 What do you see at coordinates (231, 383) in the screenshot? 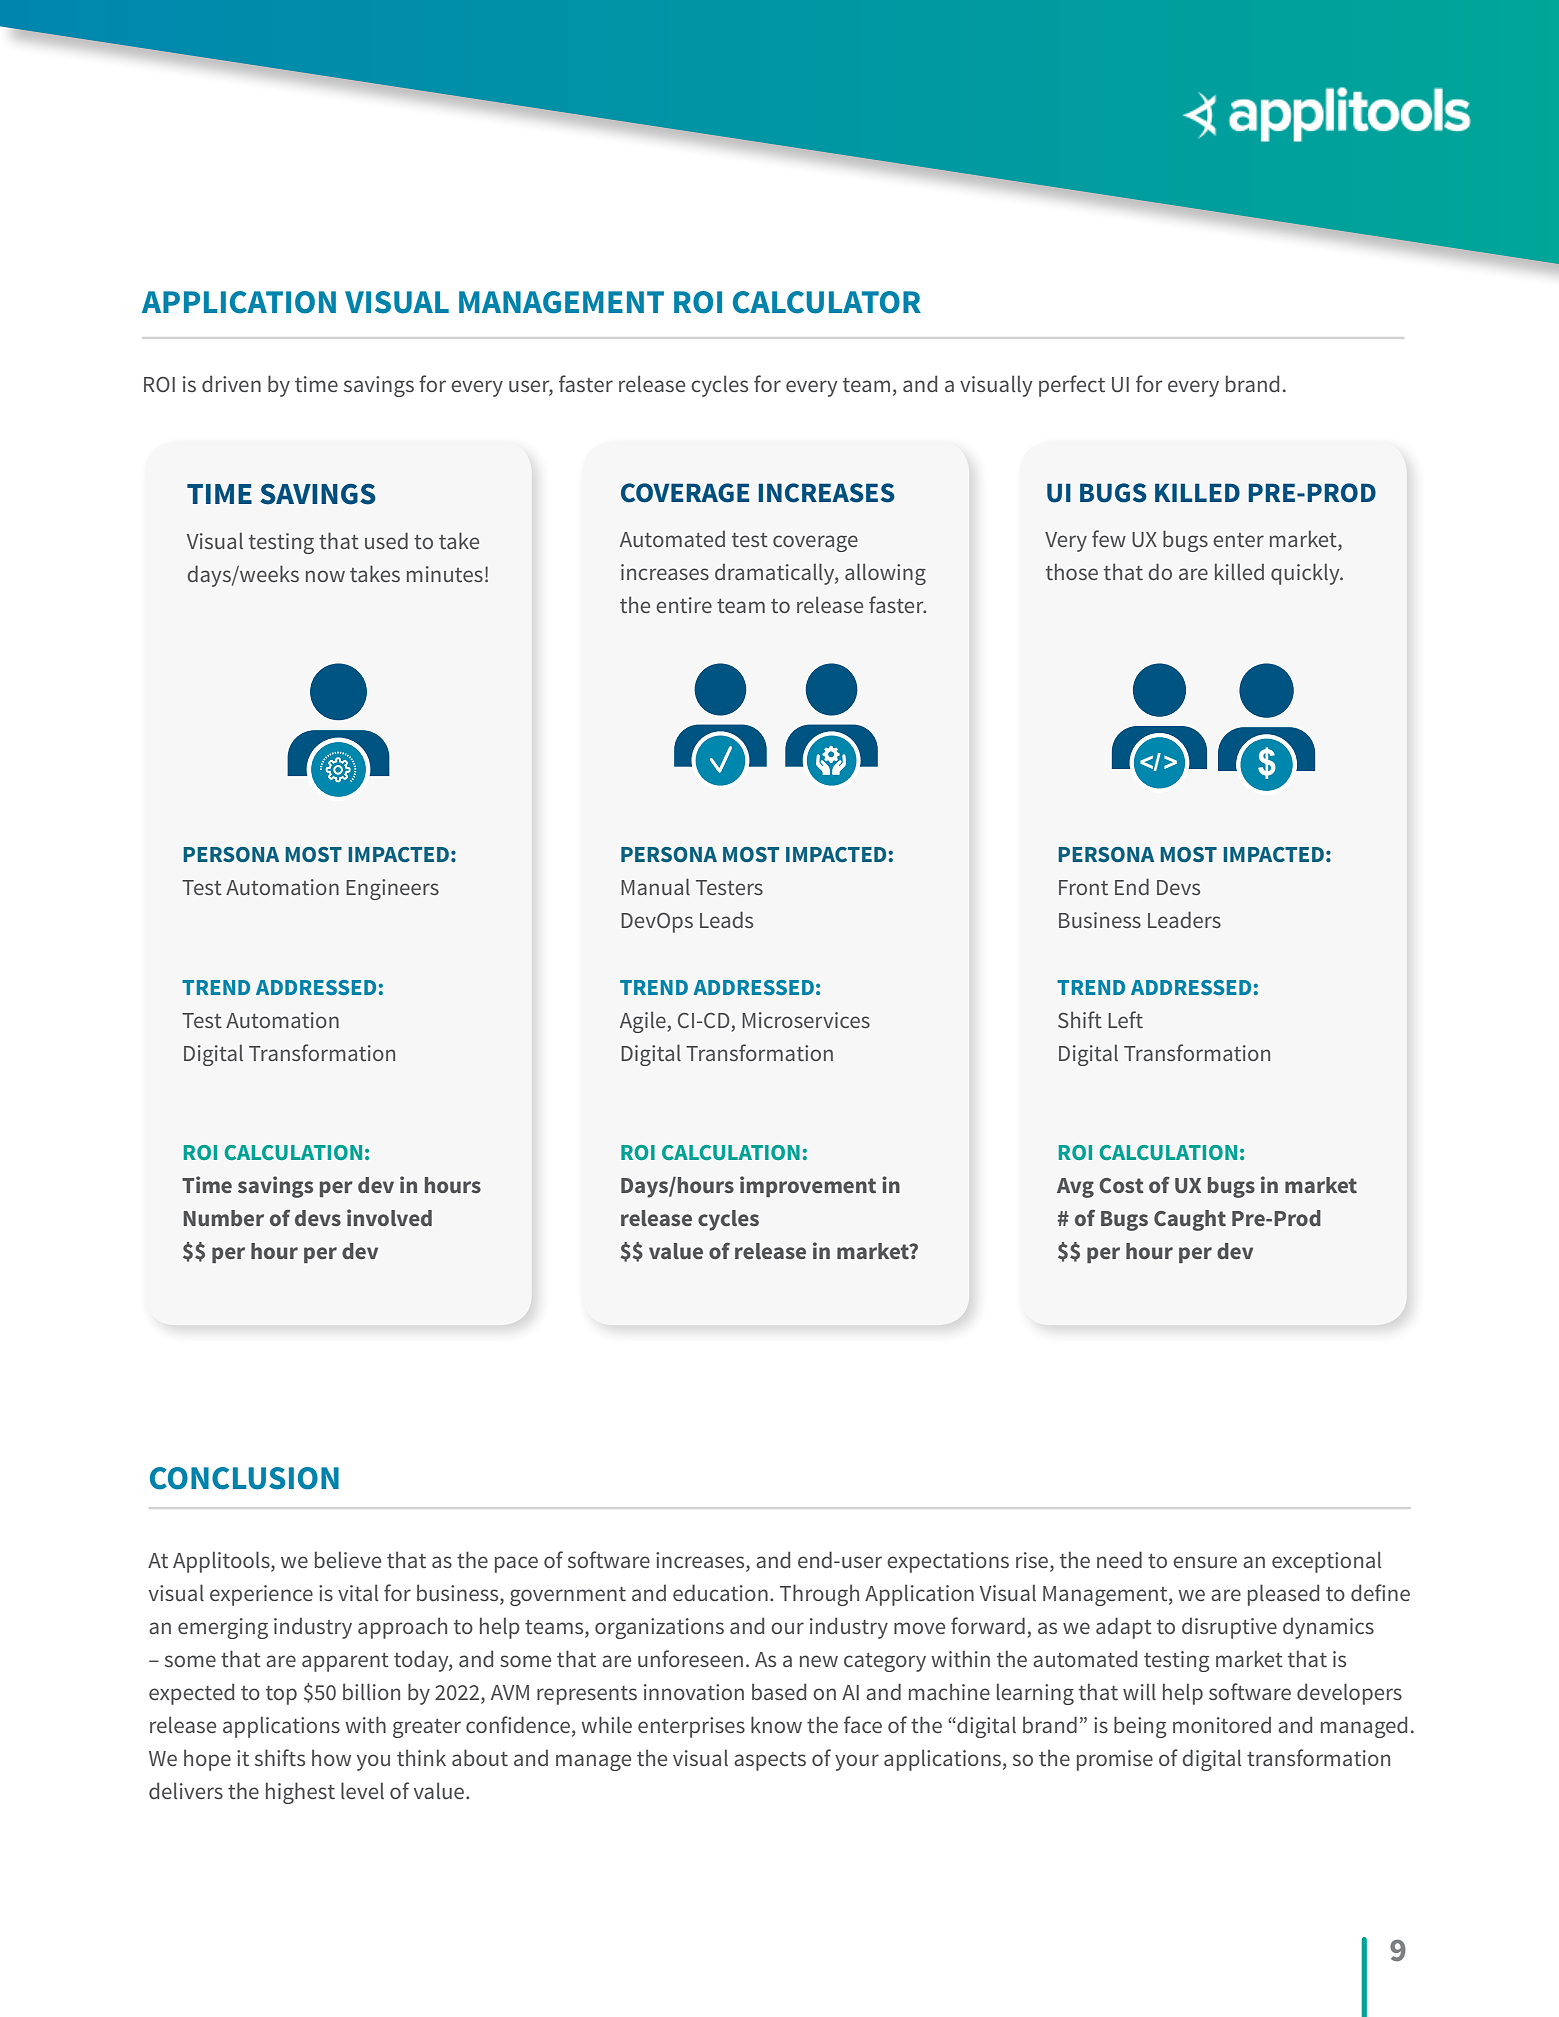
I see `driven` at bounding box center [231, 383].
